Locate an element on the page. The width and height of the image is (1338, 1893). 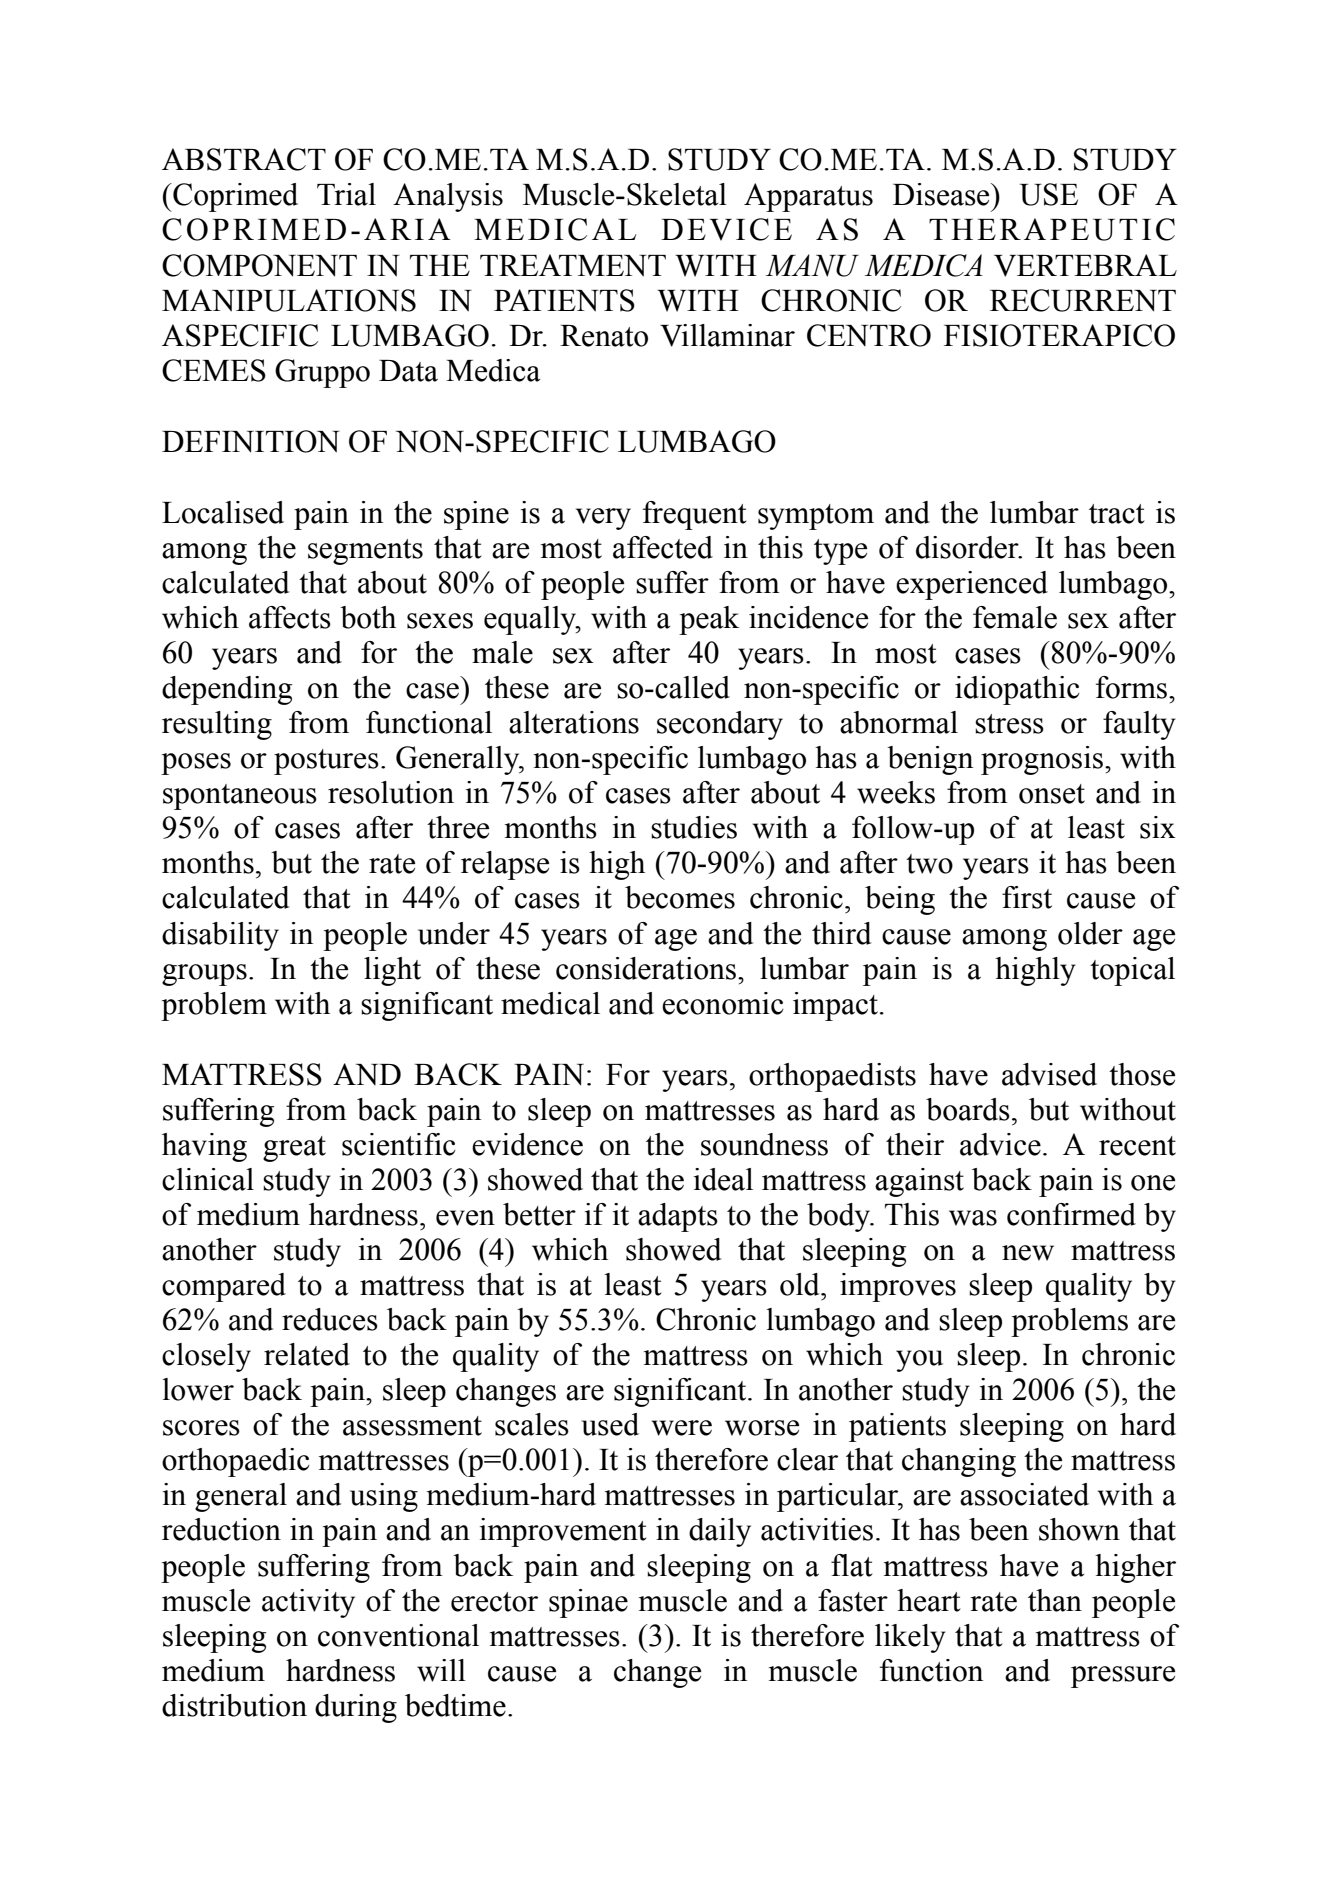
considerations is located at coordinates (647, 968).
